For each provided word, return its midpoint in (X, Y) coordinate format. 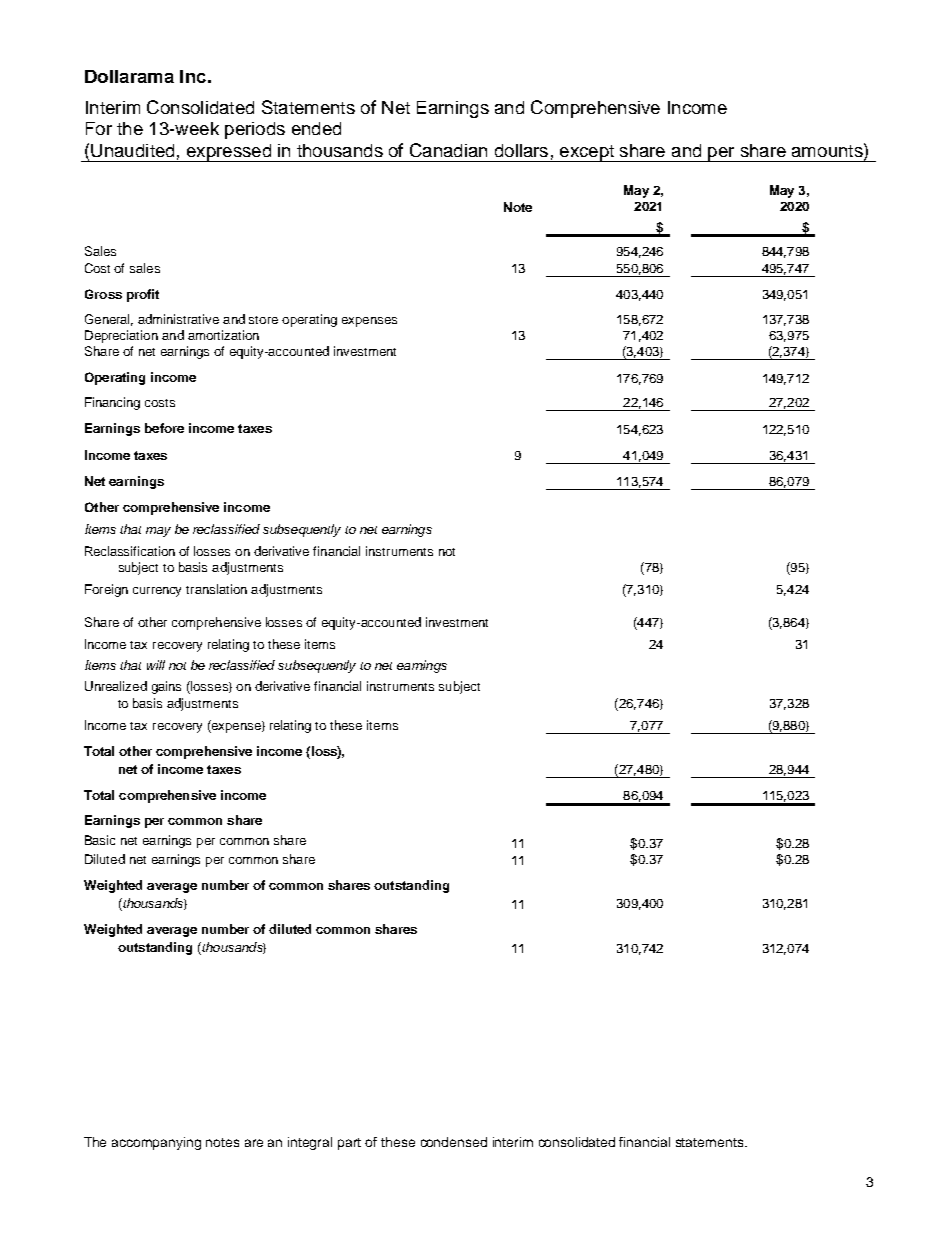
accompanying (156, 1143)
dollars (521, 150)
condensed (454, 1142)
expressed (228, 153)
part (349, 1144)
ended (316, 128)
